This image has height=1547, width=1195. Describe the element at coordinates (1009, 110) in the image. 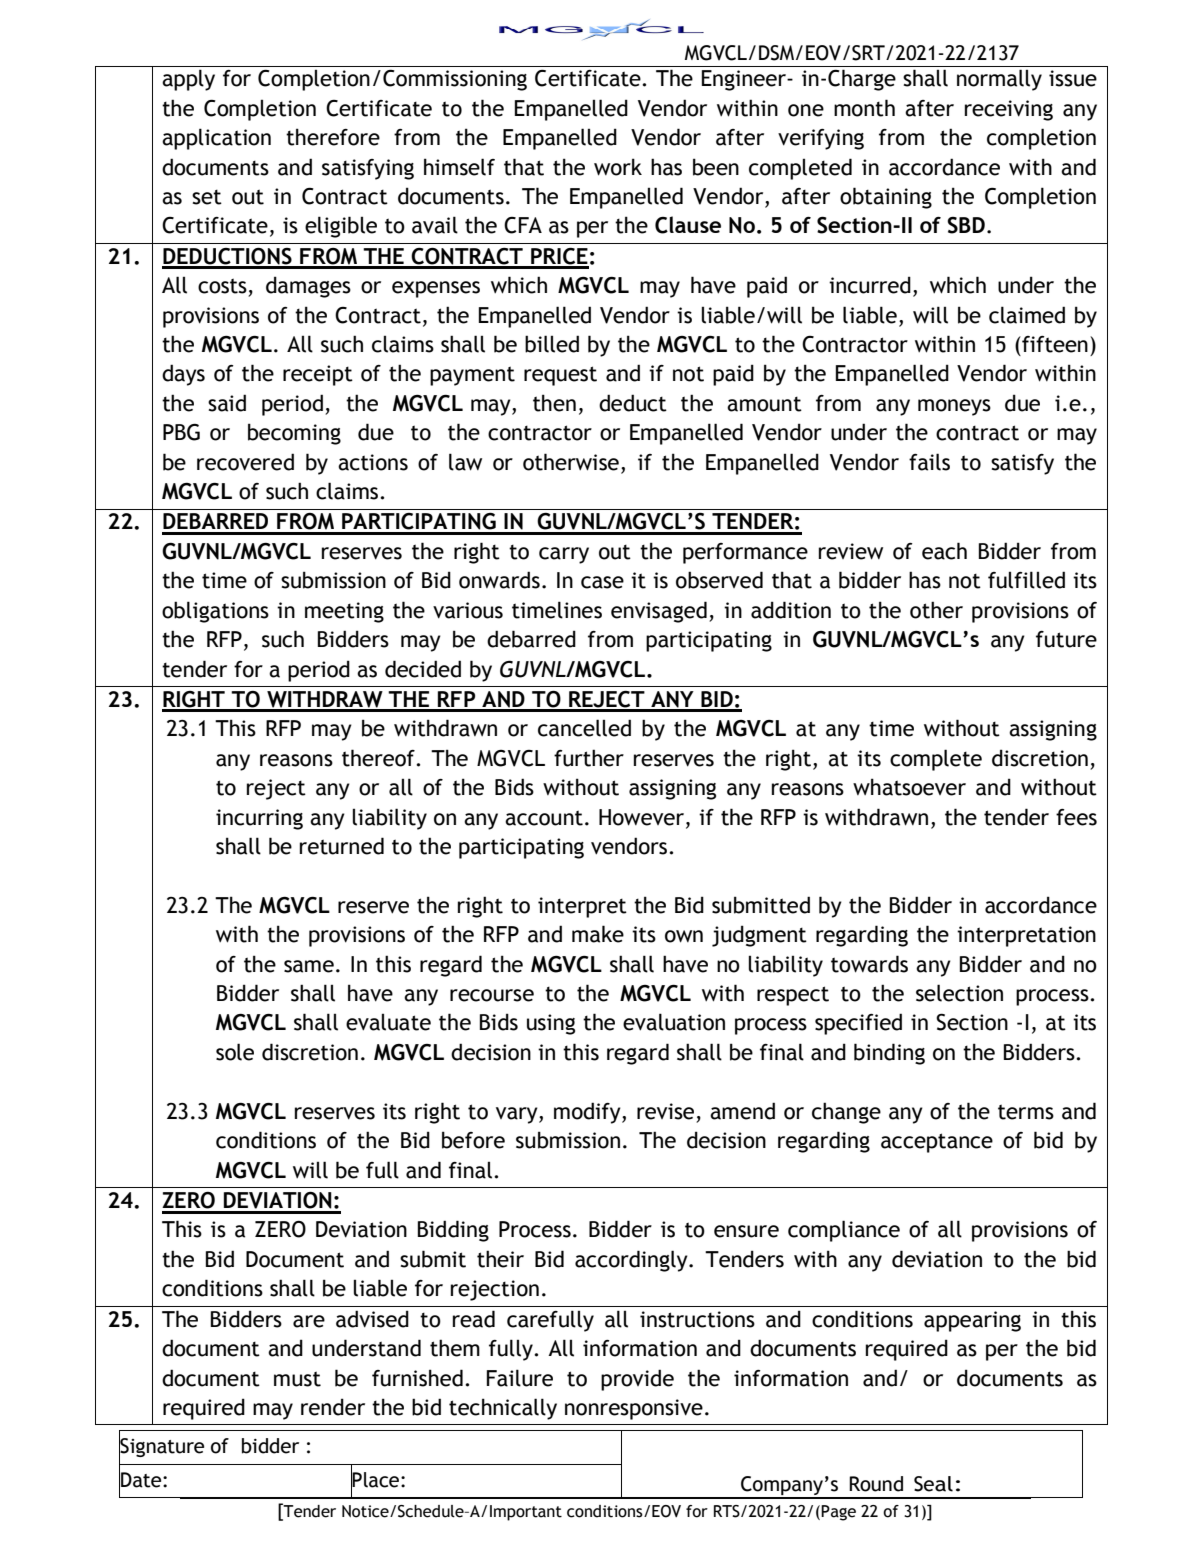

I see `receiving` at that location.
